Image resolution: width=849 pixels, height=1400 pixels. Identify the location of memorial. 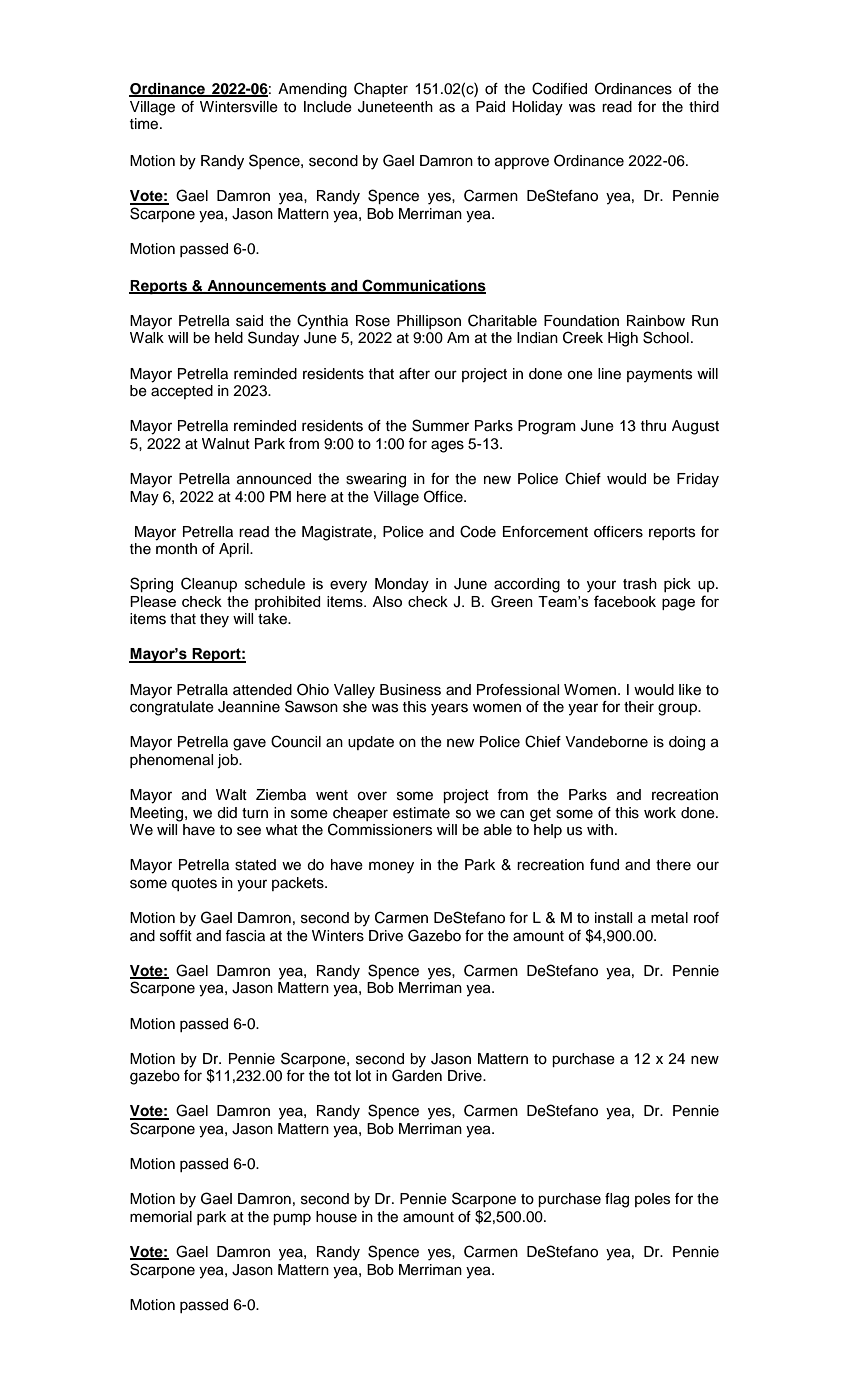
(161, 1217).
